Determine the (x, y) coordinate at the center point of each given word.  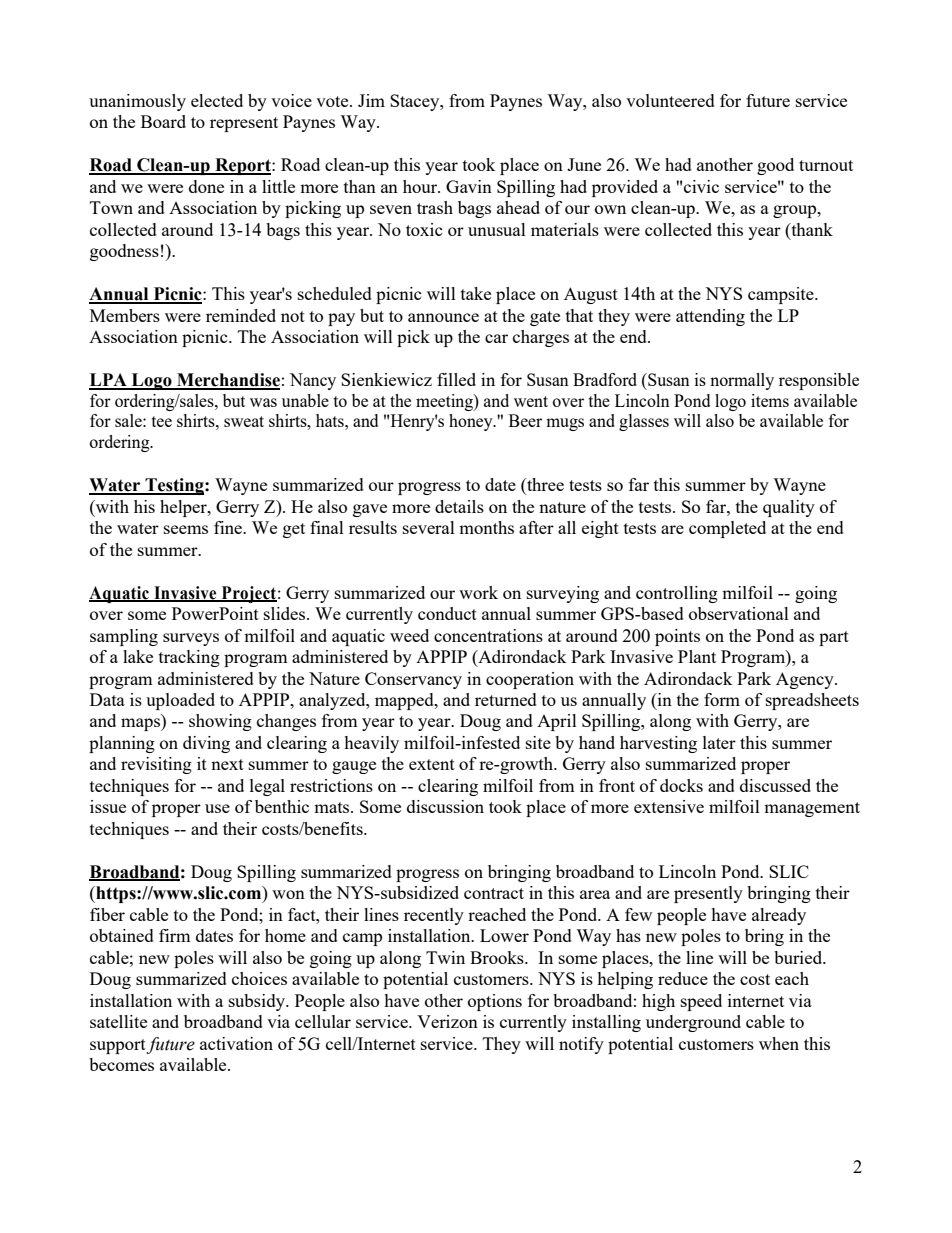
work (478, 592)
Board (163, 121)
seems (186, 529)
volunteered (670, 100)
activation (236, 1043)
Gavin (469, 186)
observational (739, 613)
